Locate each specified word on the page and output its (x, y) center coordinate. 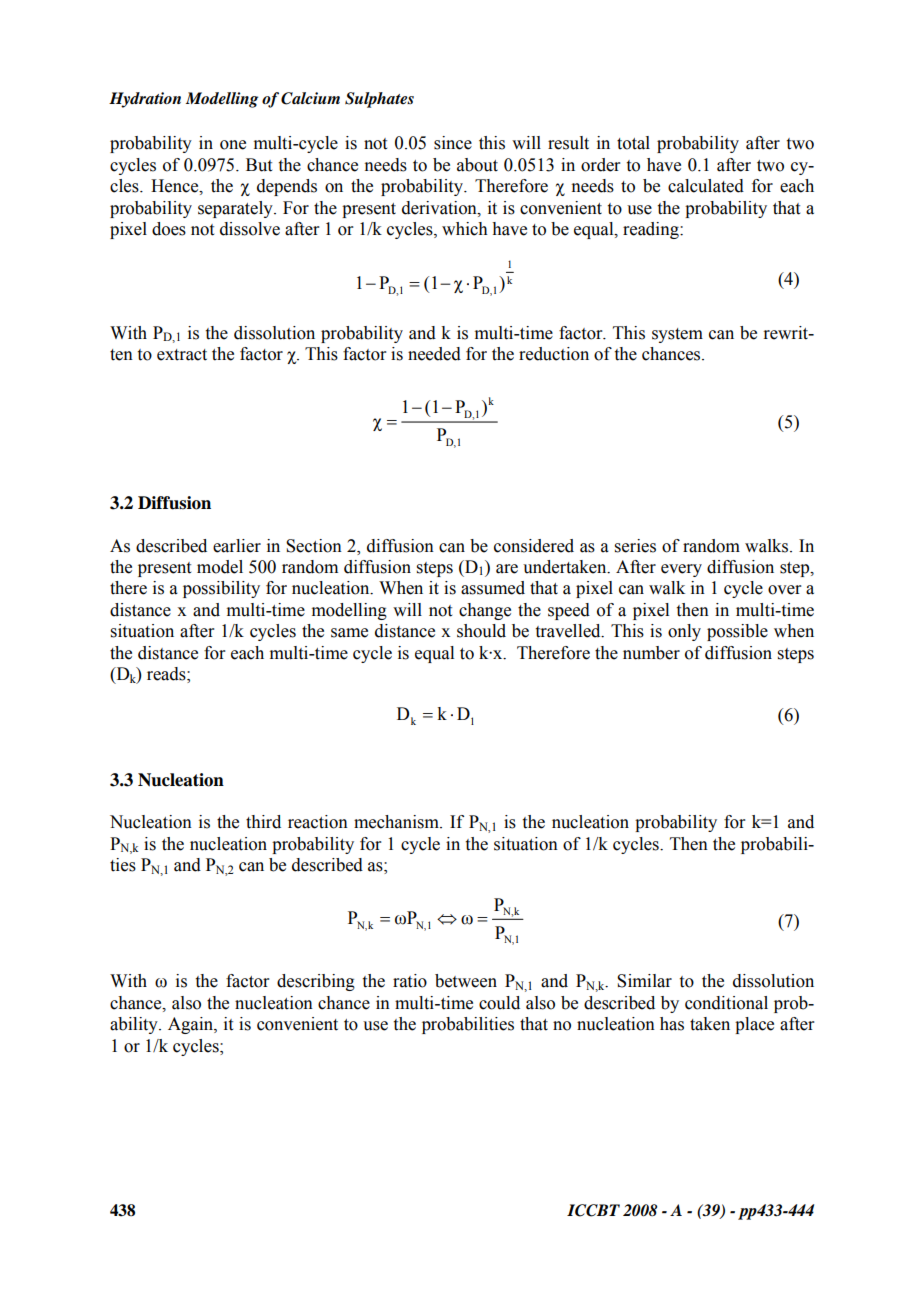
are (507, 569)
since (453, 143)
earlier (237, 546)
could (499, 1003)
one (233, 145)
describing (316, 982)
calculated (706, 186)
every (681, 570)
